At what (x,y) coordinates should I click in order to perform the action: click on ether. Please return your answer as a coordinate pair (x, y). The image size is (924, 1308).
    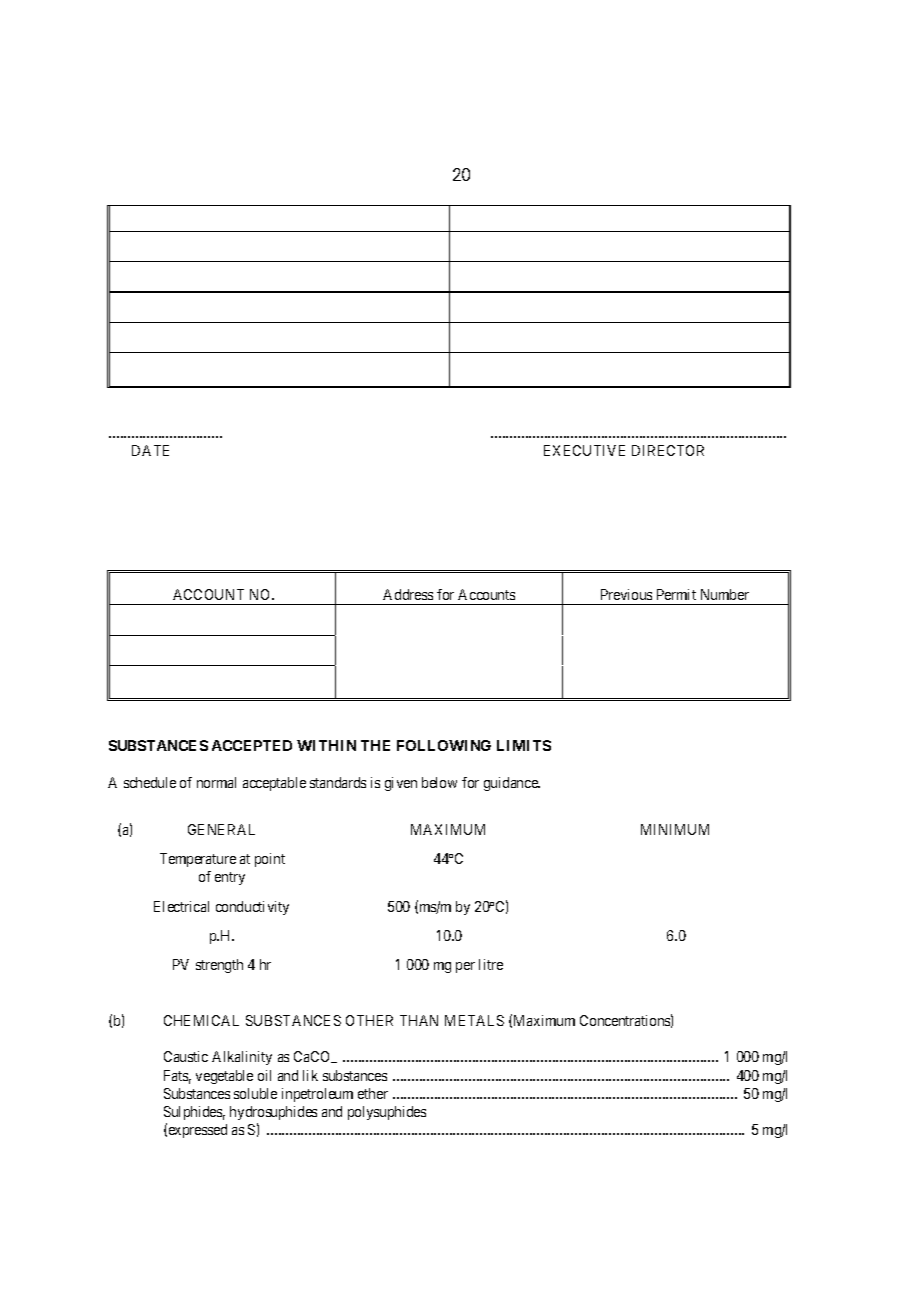
    Looking at the image, I should click on (373, 1093).
